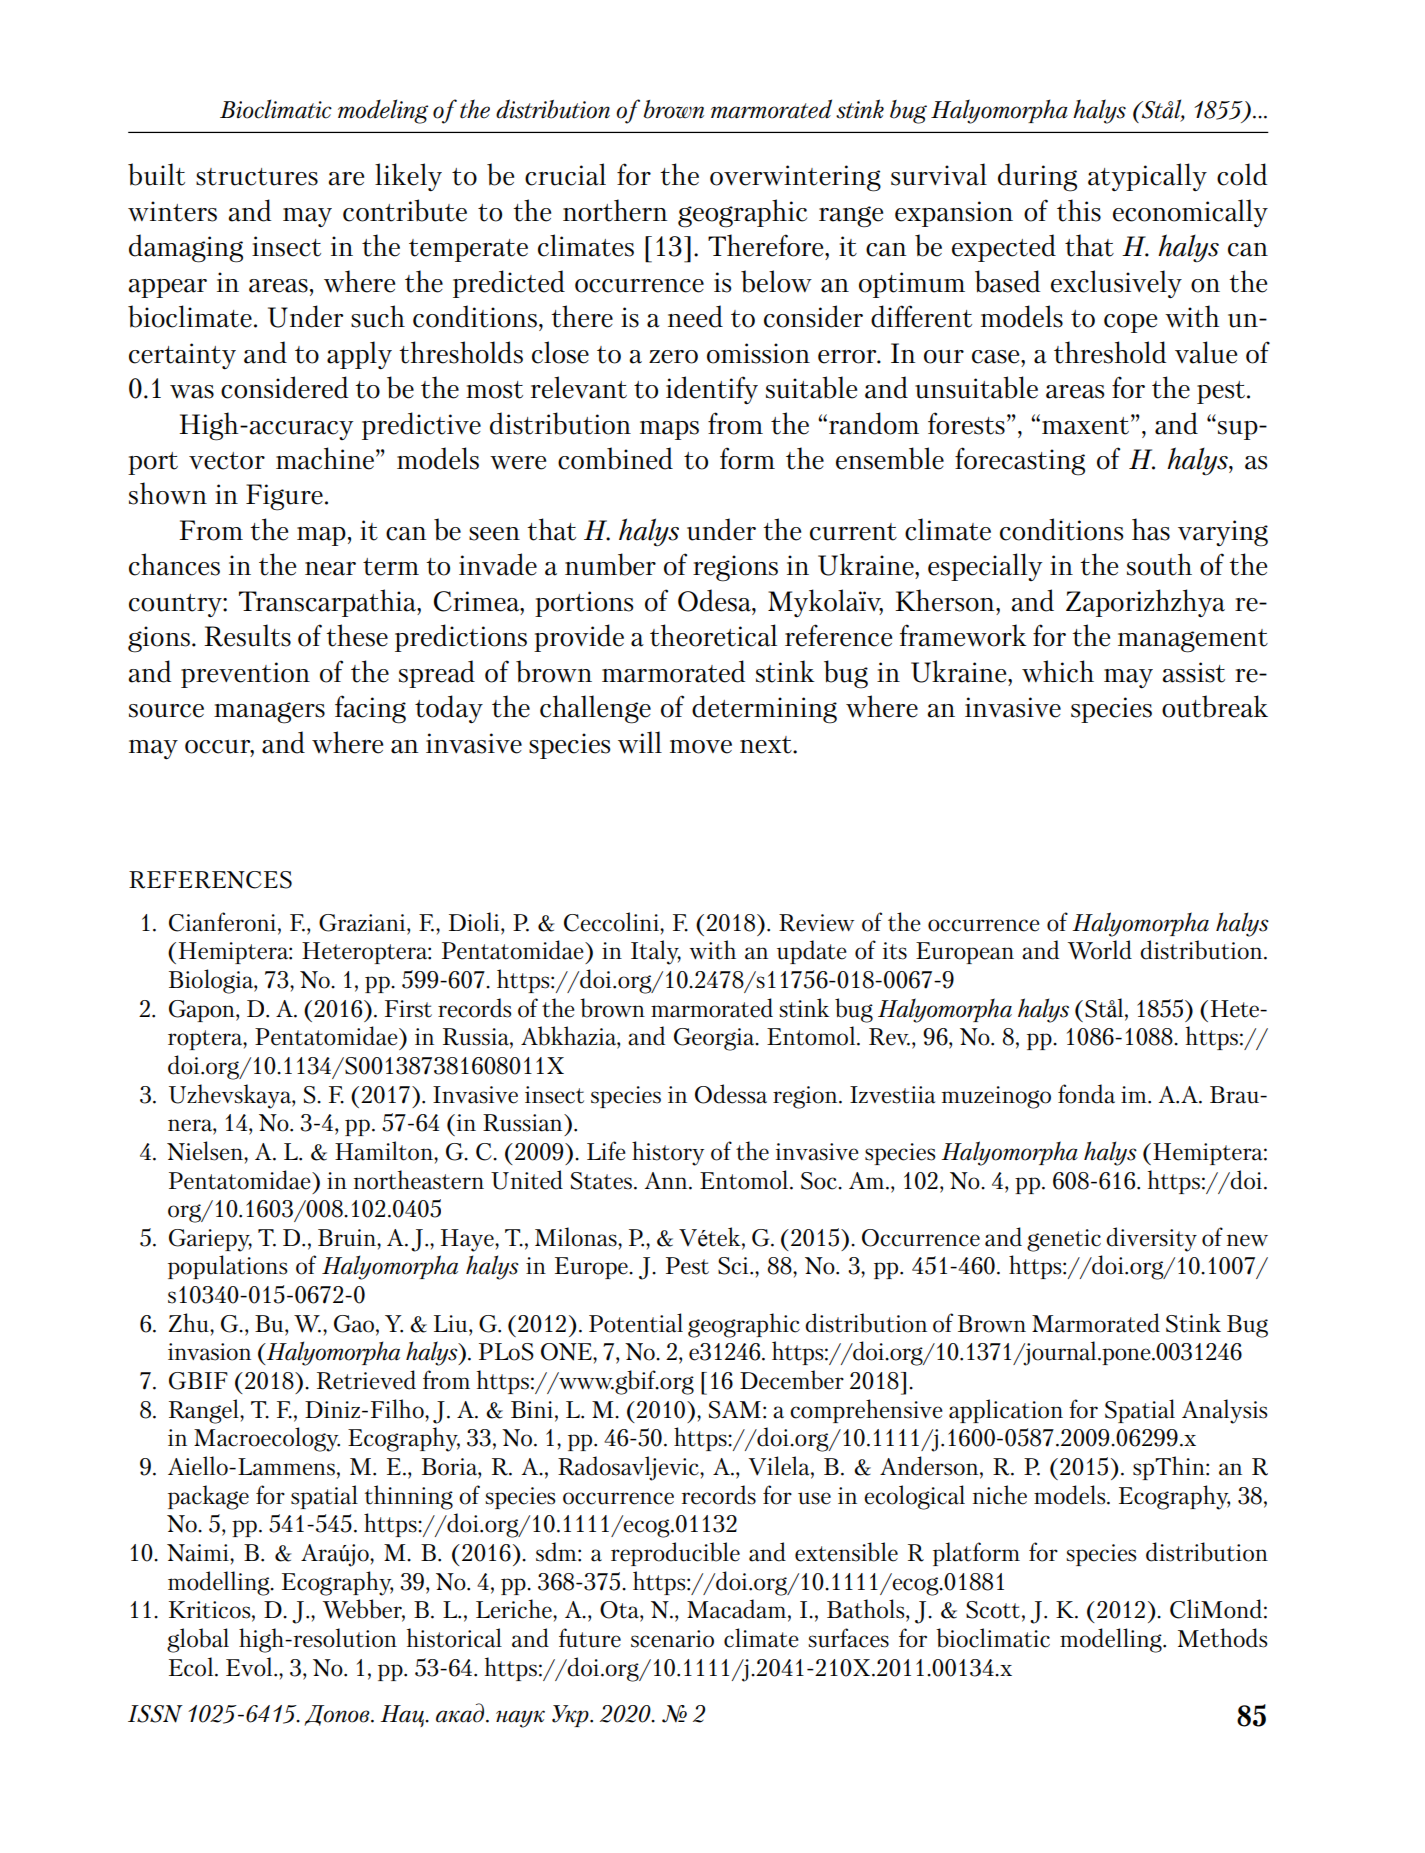  Describe the element at coordinates (1151, 1239) in the page. I see `diversity` at that location.
